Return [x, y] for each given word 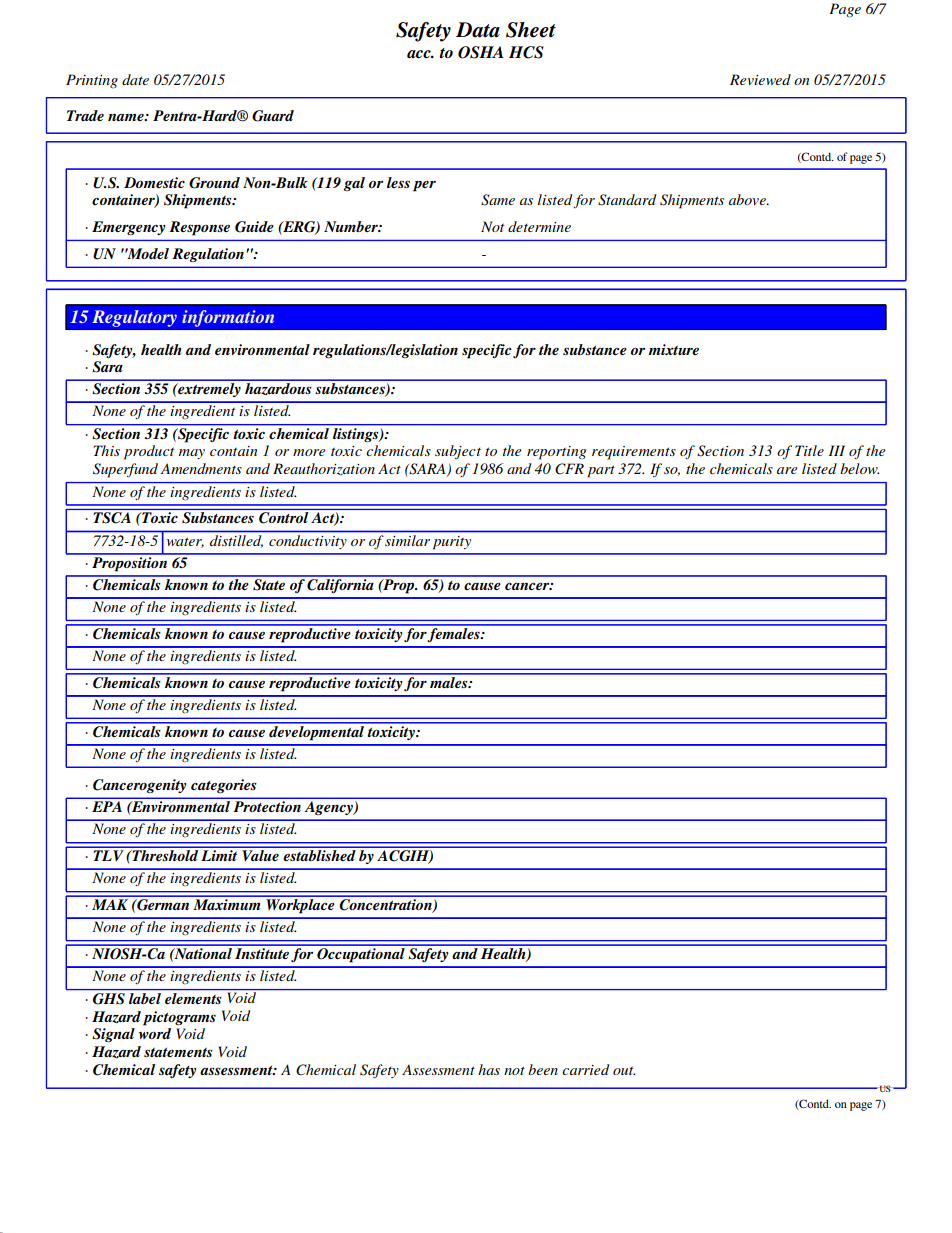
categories [224, 786]
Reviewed [760, 79]
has [489, 1069]
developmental [316, 732]
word [155, 1033]
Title [809, 450]
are [787, 470]
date [135, 79]
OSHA [481, 52]
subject [458, 452]
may [192, 454]
